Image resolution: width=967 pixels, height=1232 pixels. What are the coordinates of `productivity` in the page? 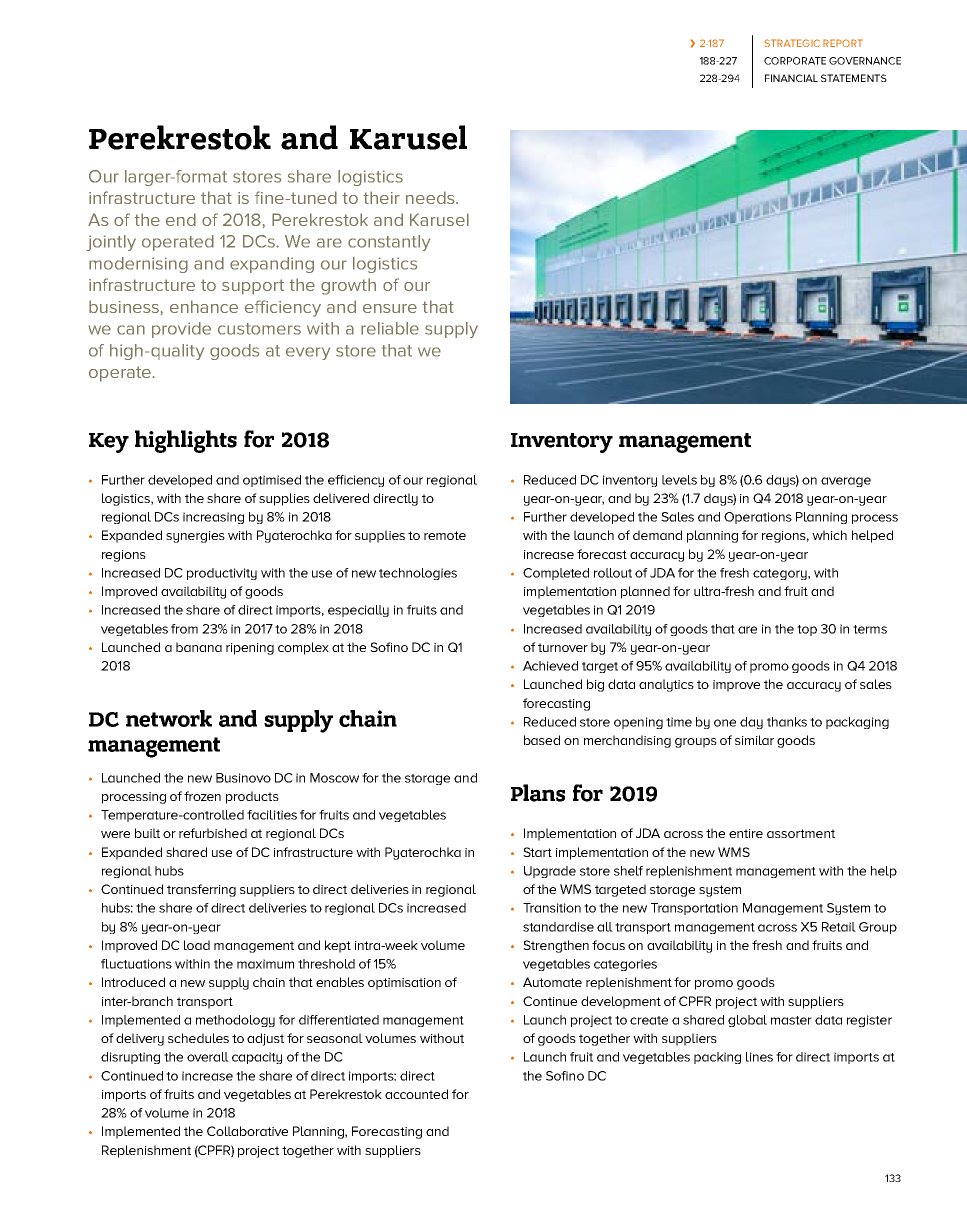 It's located at (222, 574).
